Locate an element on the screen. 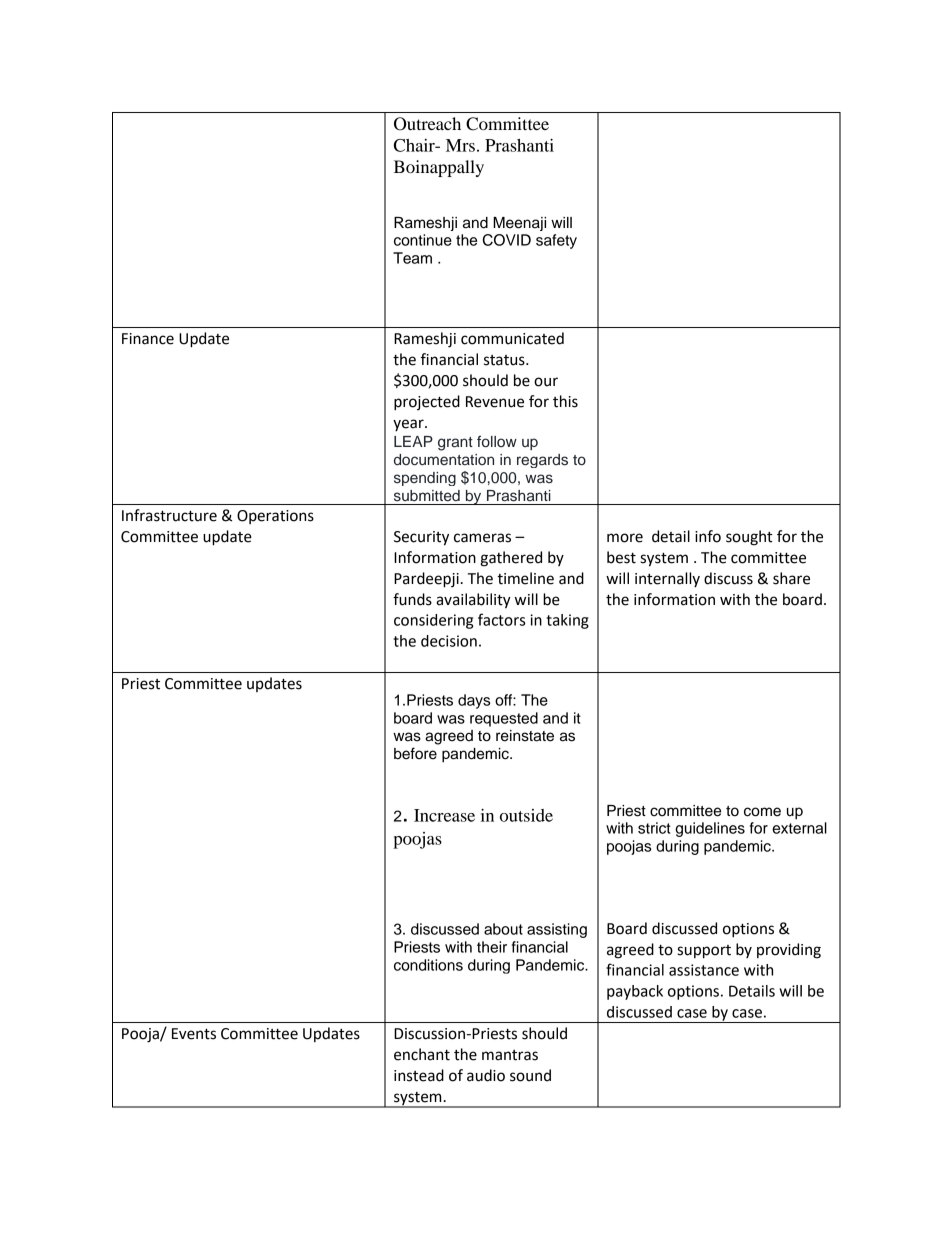 The width and height of the screenshot is (952, 1233). safety is located at coordinates (556, 241).
